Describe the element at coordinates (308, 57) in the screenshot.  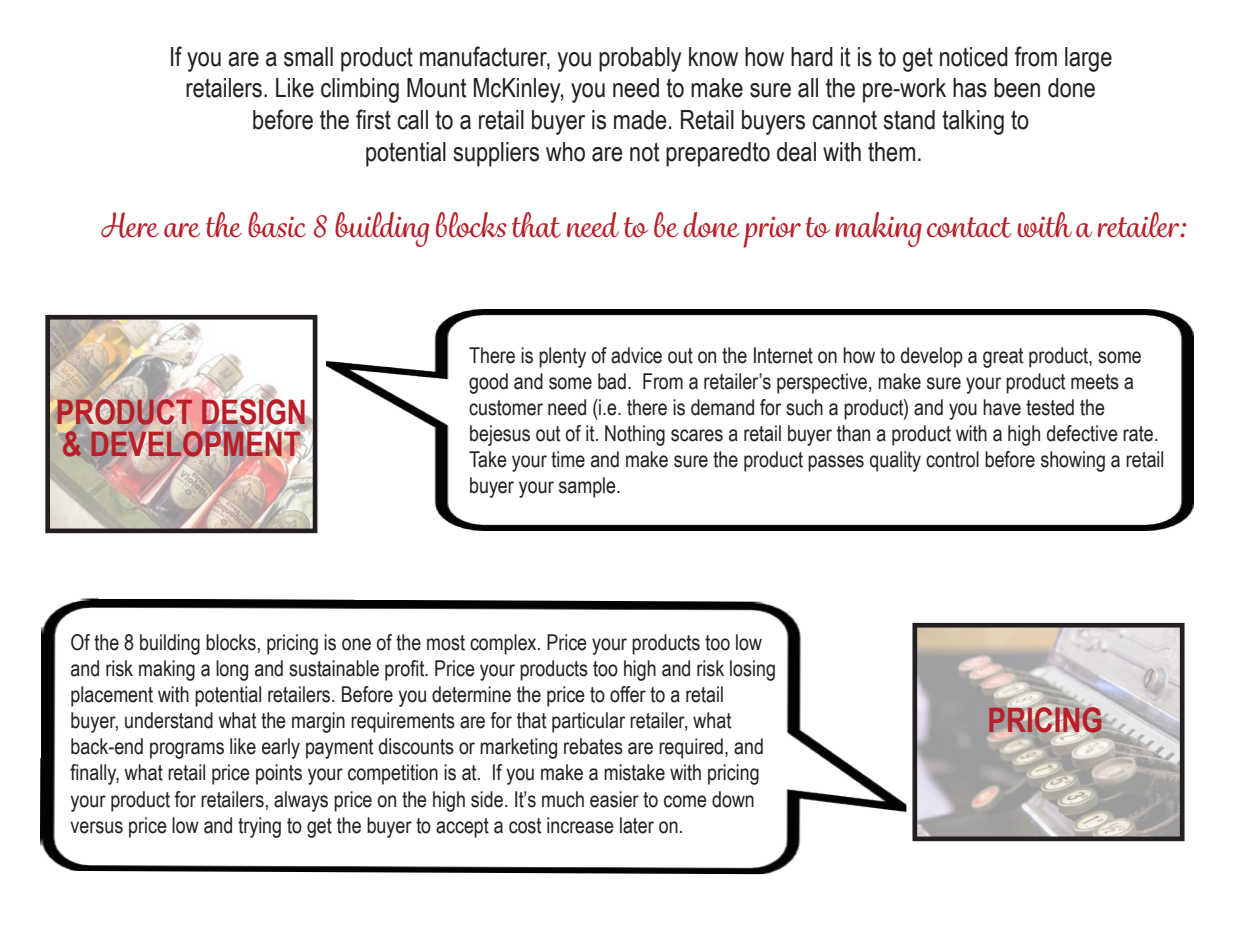
I see `small` at that location.
